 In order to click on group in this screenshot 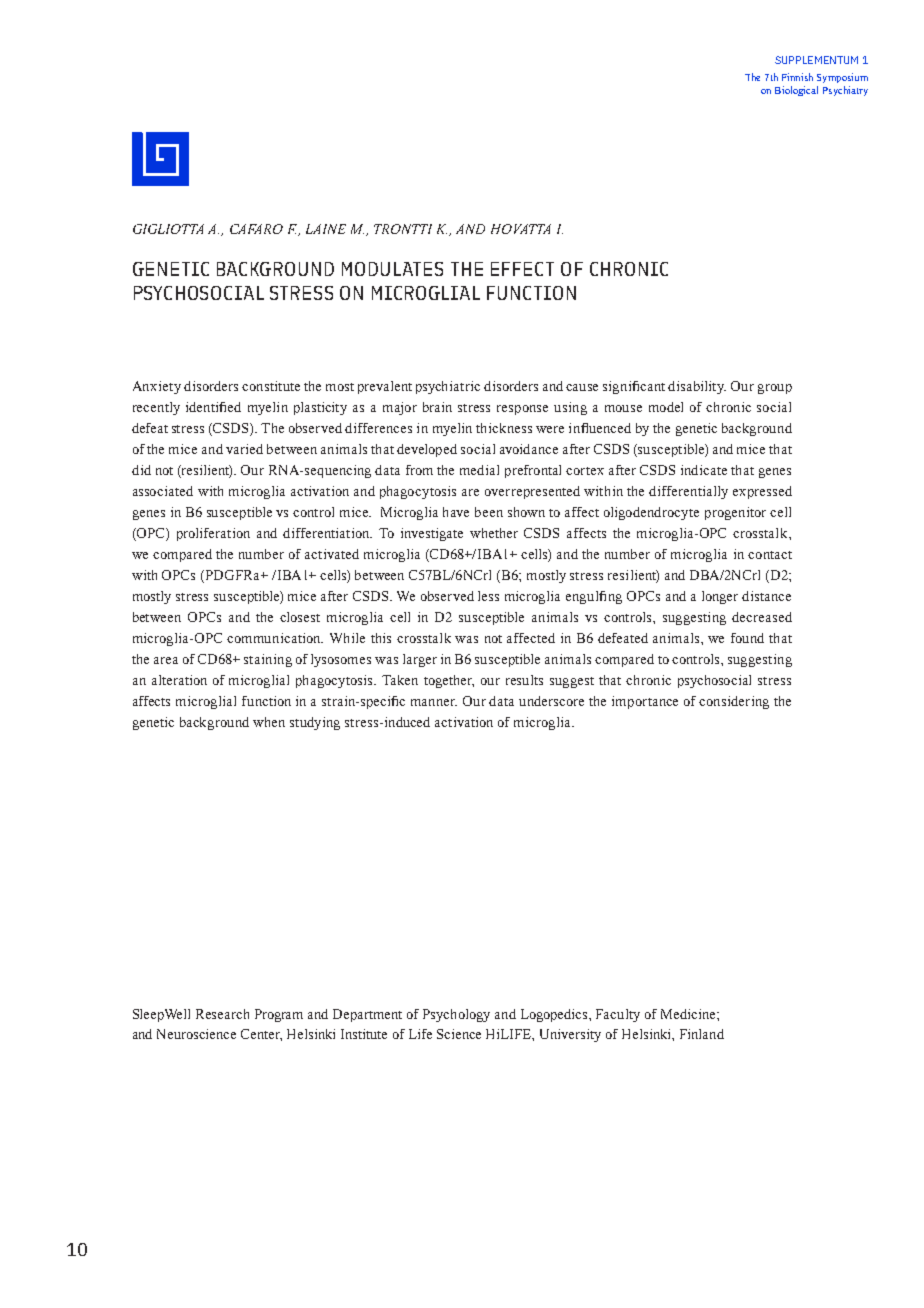, I will do `click(775, 389)`.
